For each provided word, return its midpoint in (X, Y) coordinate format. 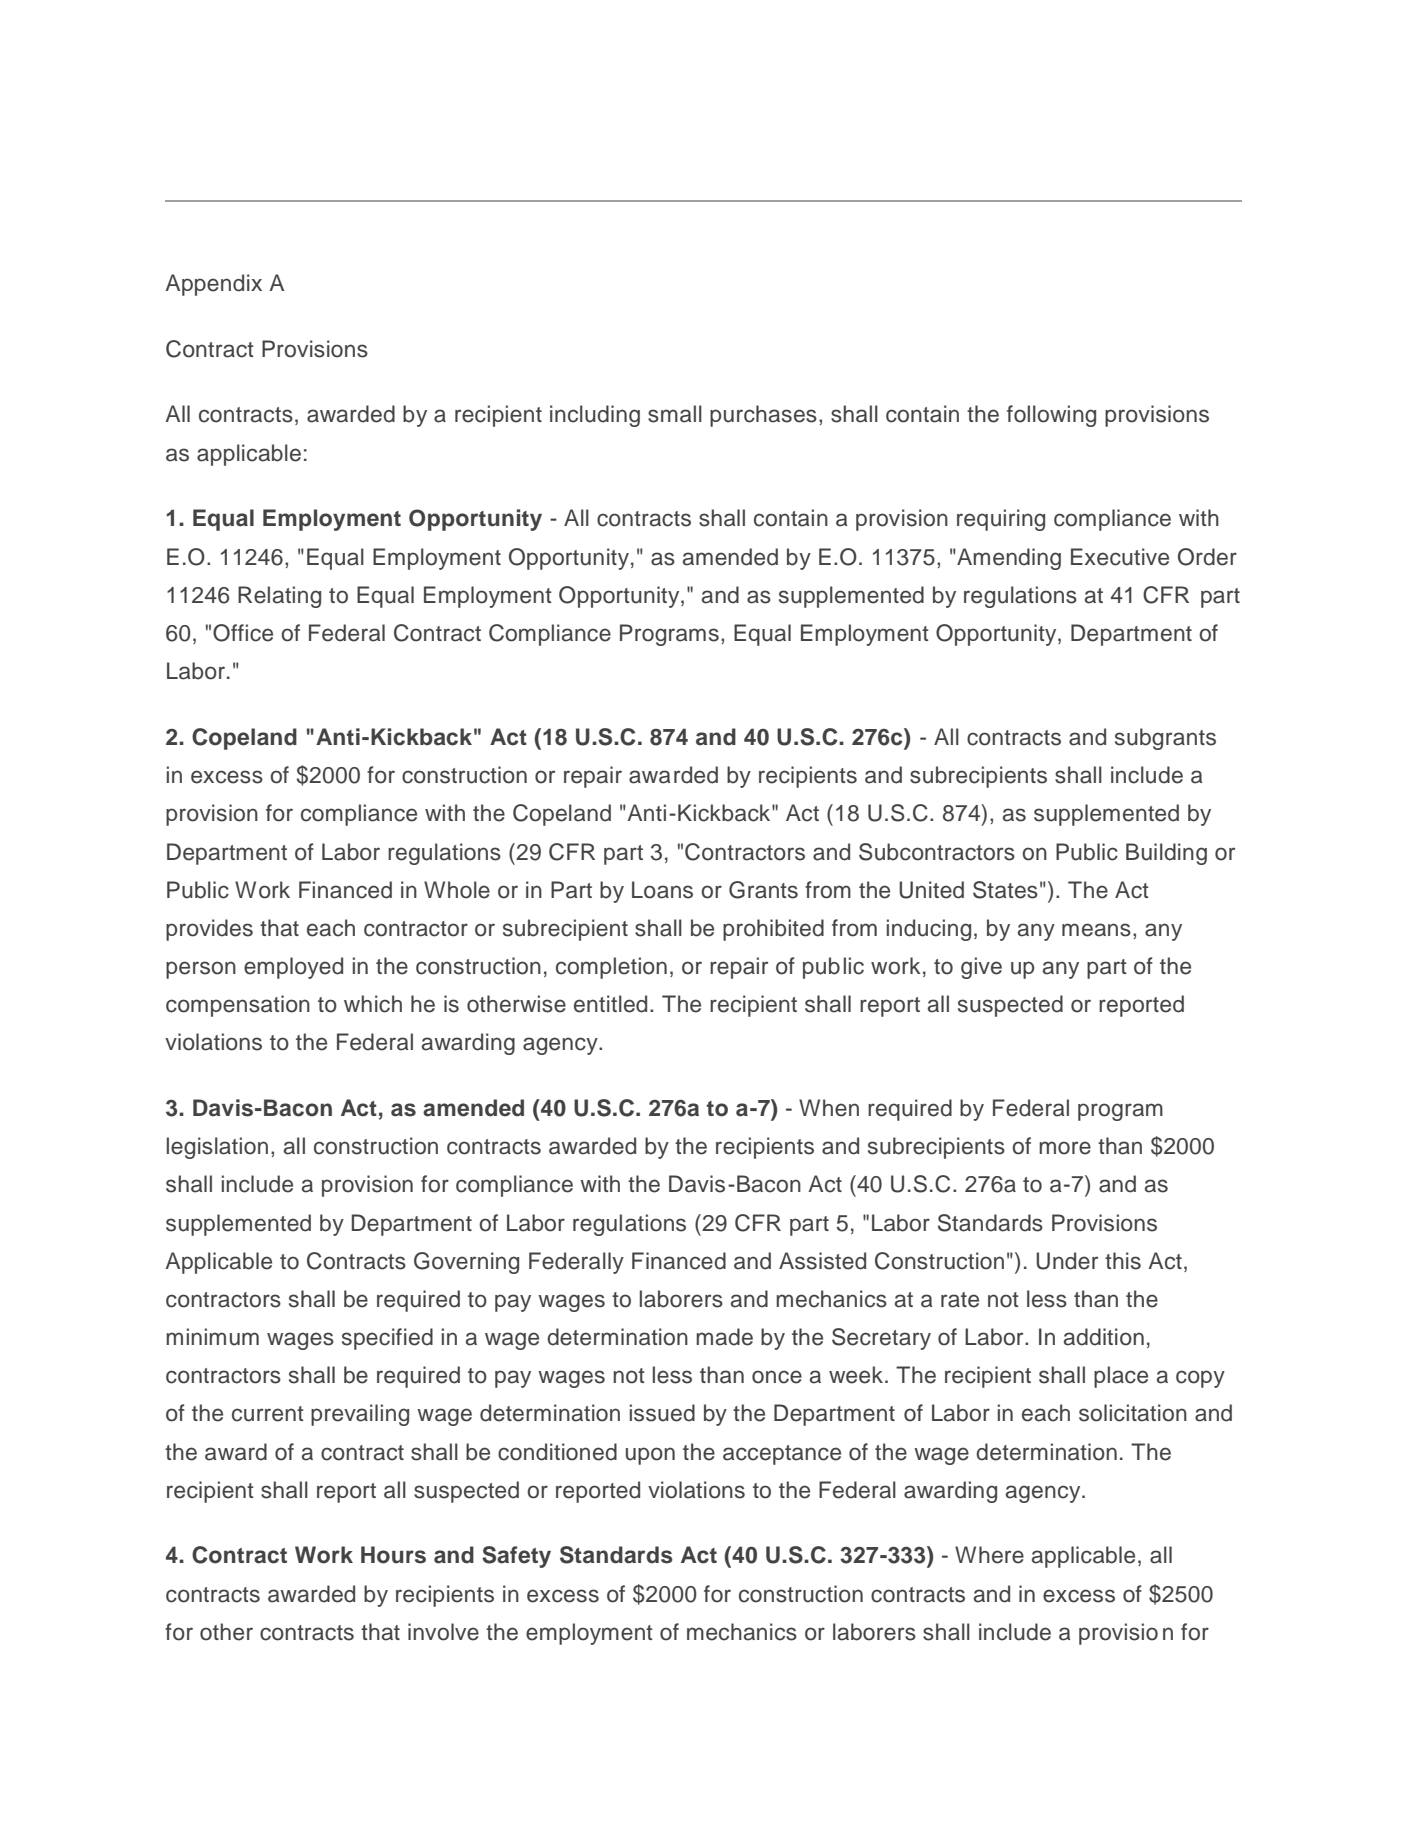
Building (1166, 854)
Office (243, 633)
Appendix (213, 285)
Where (989, 1555)
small (675, 414)
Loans (662, 890)
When (829, 1108)
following (1051, 416)
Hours (393, 1555)
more (1065, 1148)
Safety (516, 1557)
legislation (217, 1148)
